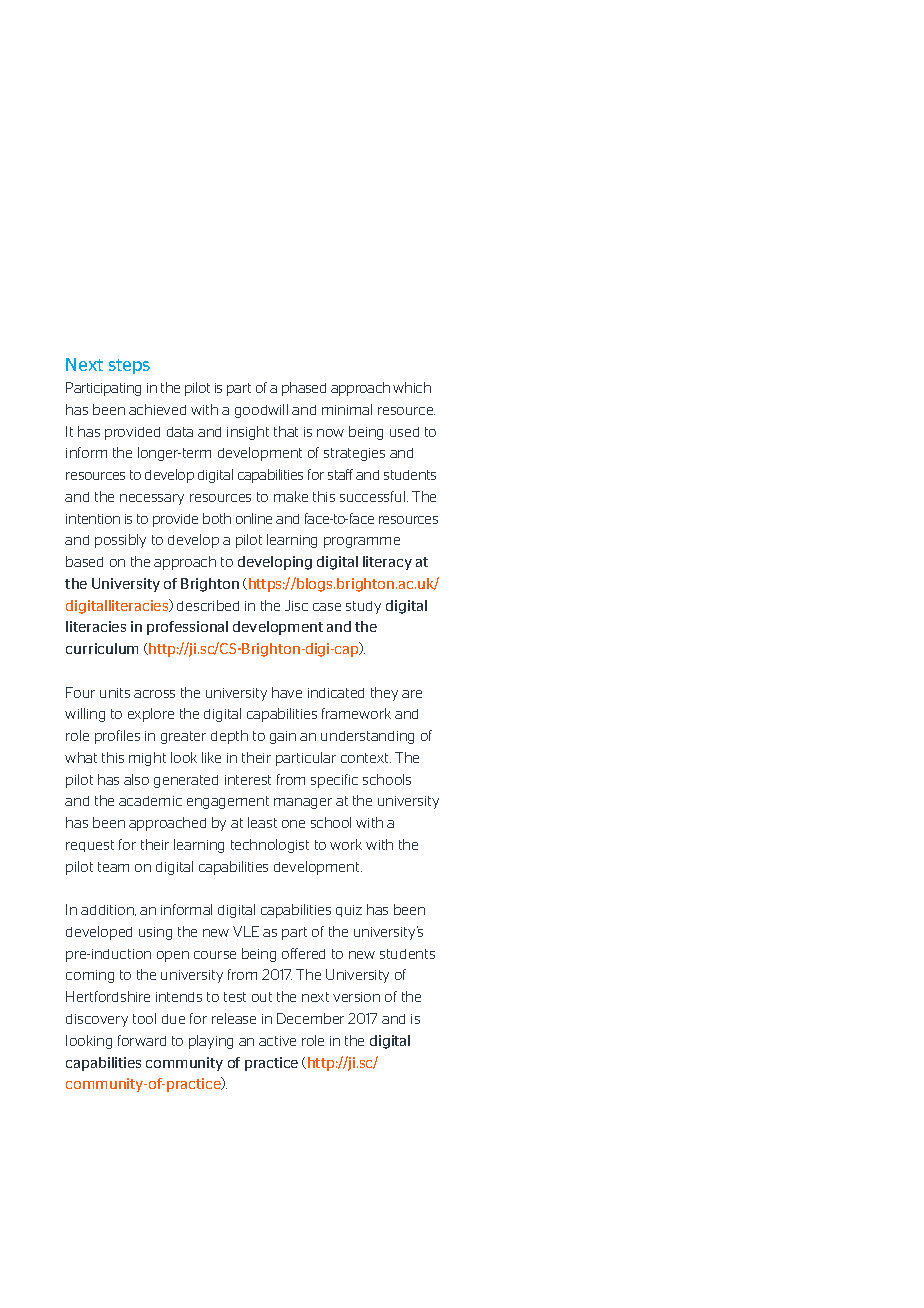 The image size is (924, 1308). Describe the element at coordinates (229, 737) in the screenshot. I see `depth` at that location.
